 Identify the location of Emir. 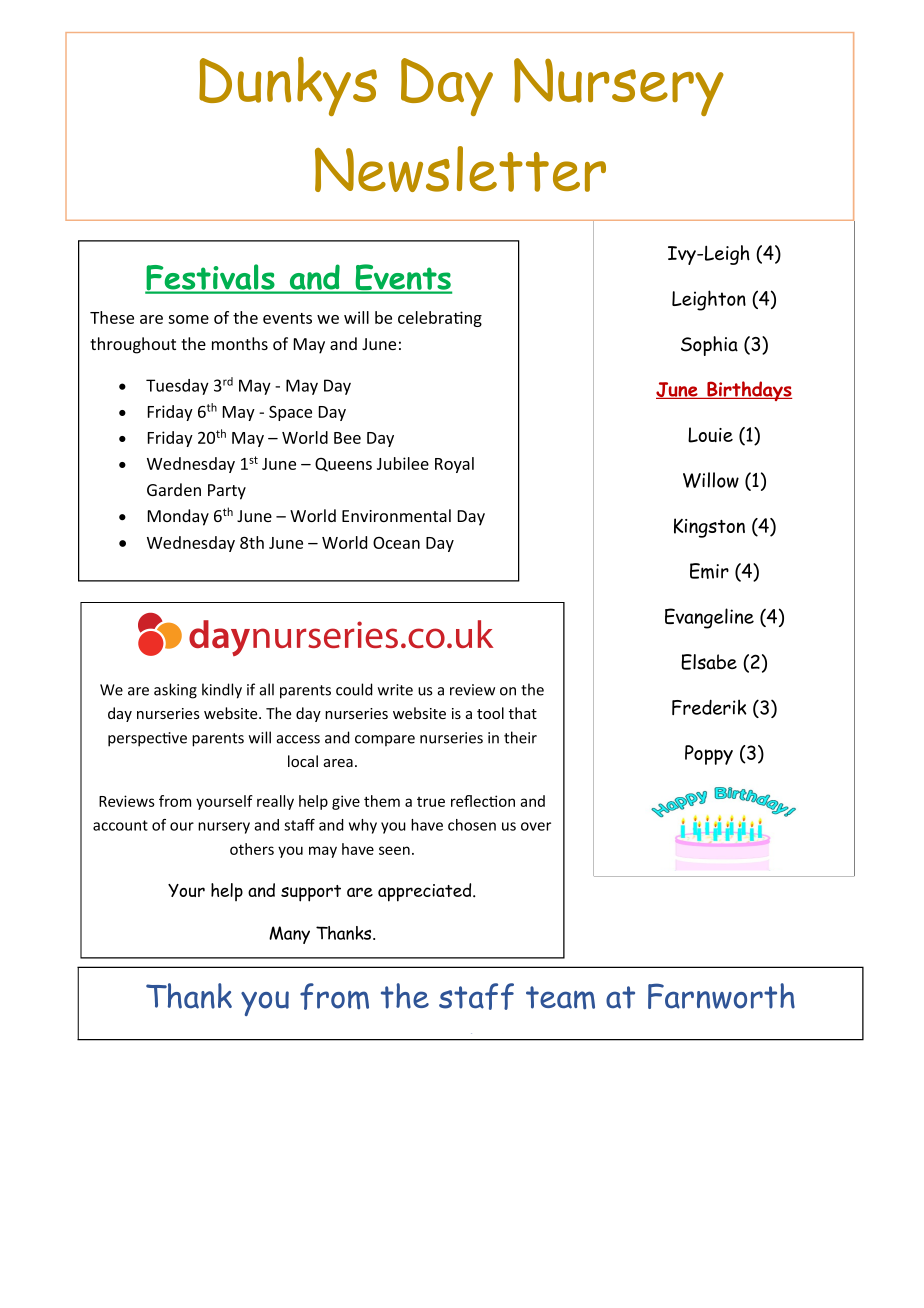
(709, 571).
